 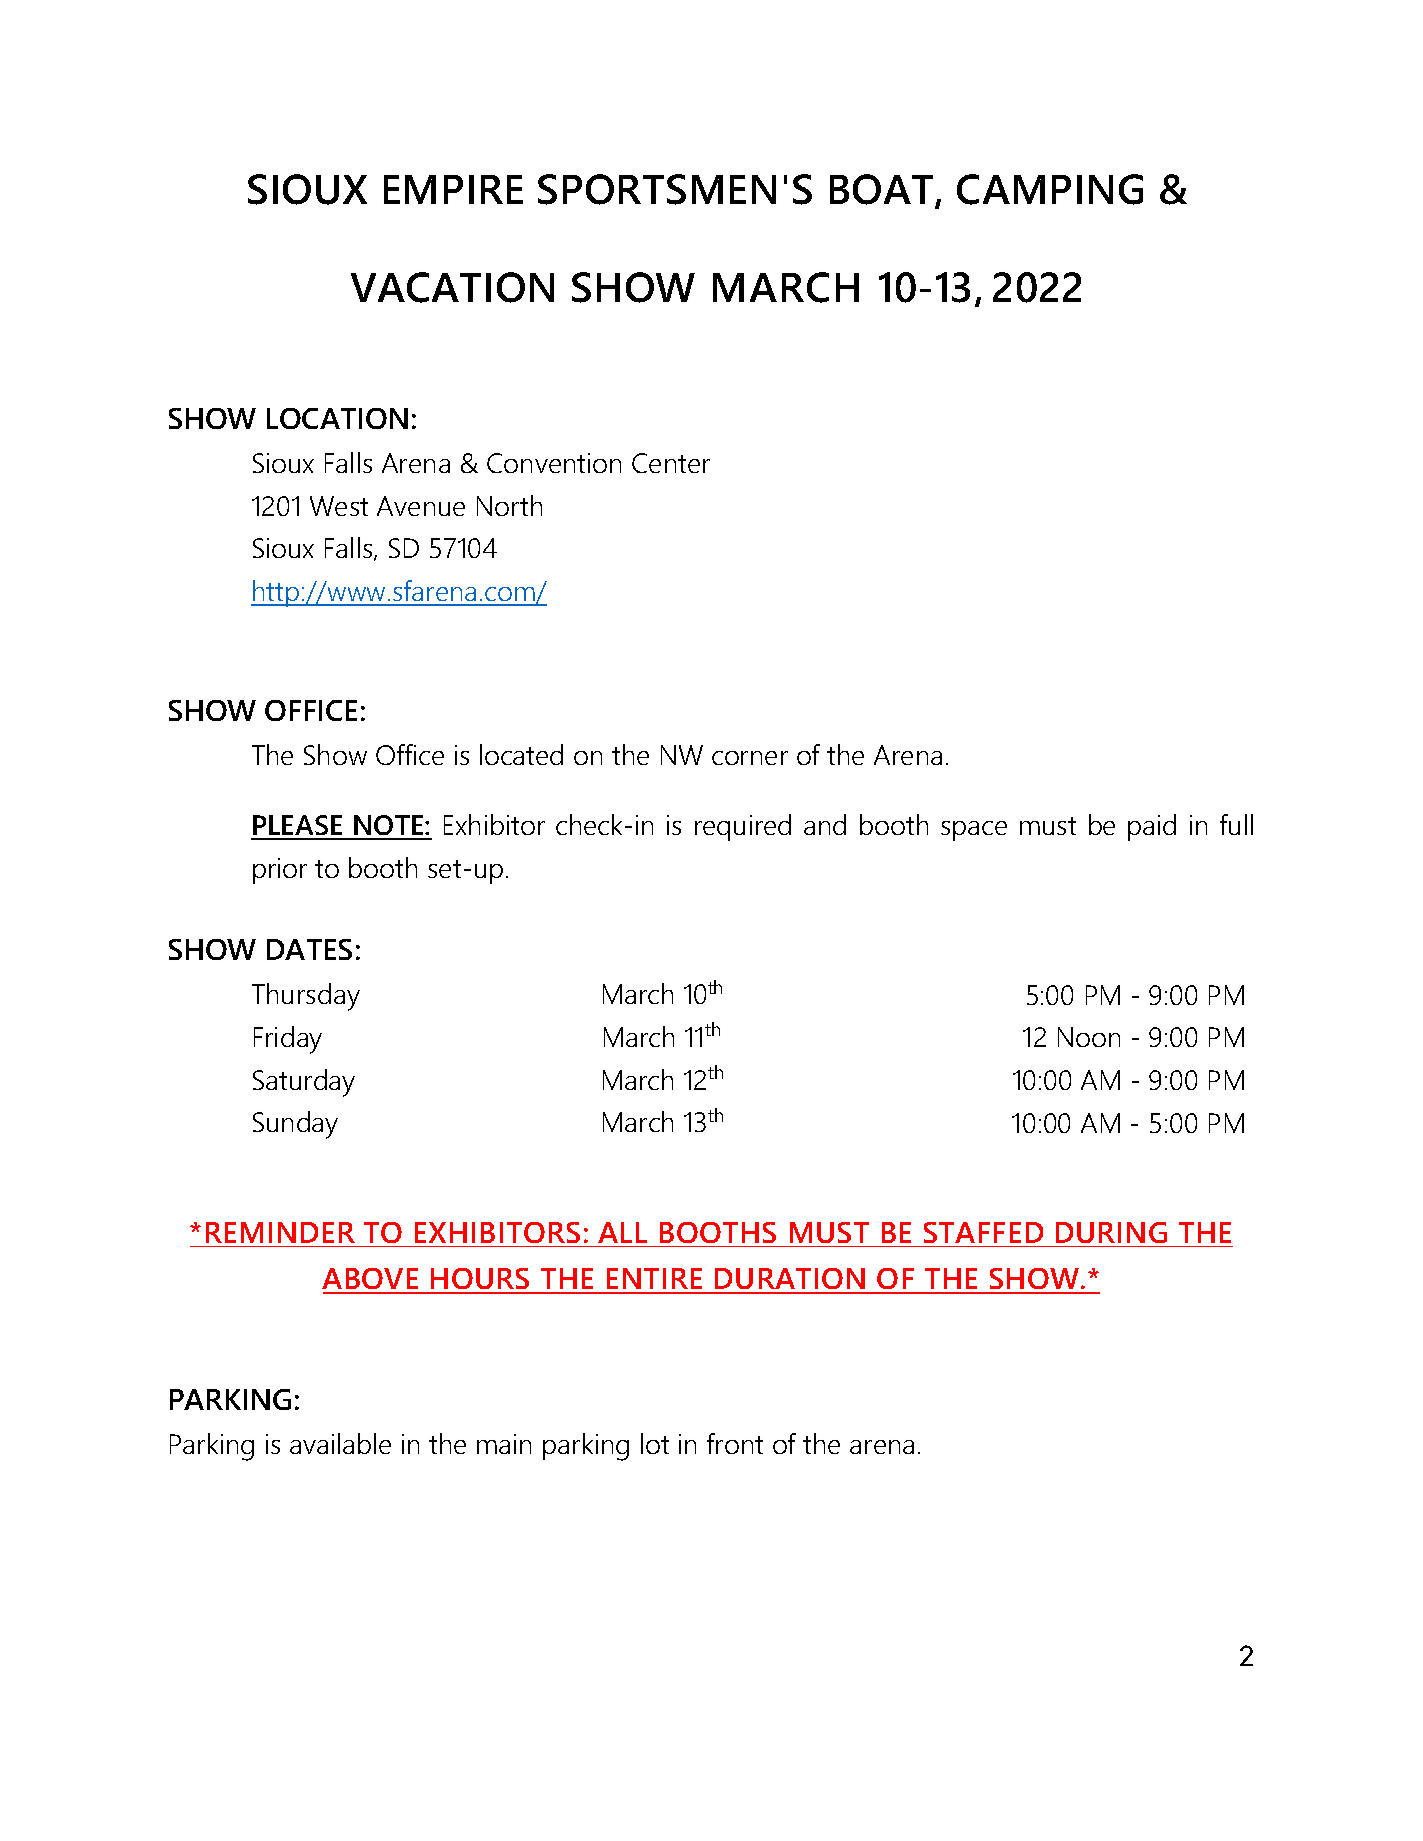 What do you see at coordinates (1089, 1037) in the screenshot?
I see `Noon` at bounding box center [1089, 1037].
